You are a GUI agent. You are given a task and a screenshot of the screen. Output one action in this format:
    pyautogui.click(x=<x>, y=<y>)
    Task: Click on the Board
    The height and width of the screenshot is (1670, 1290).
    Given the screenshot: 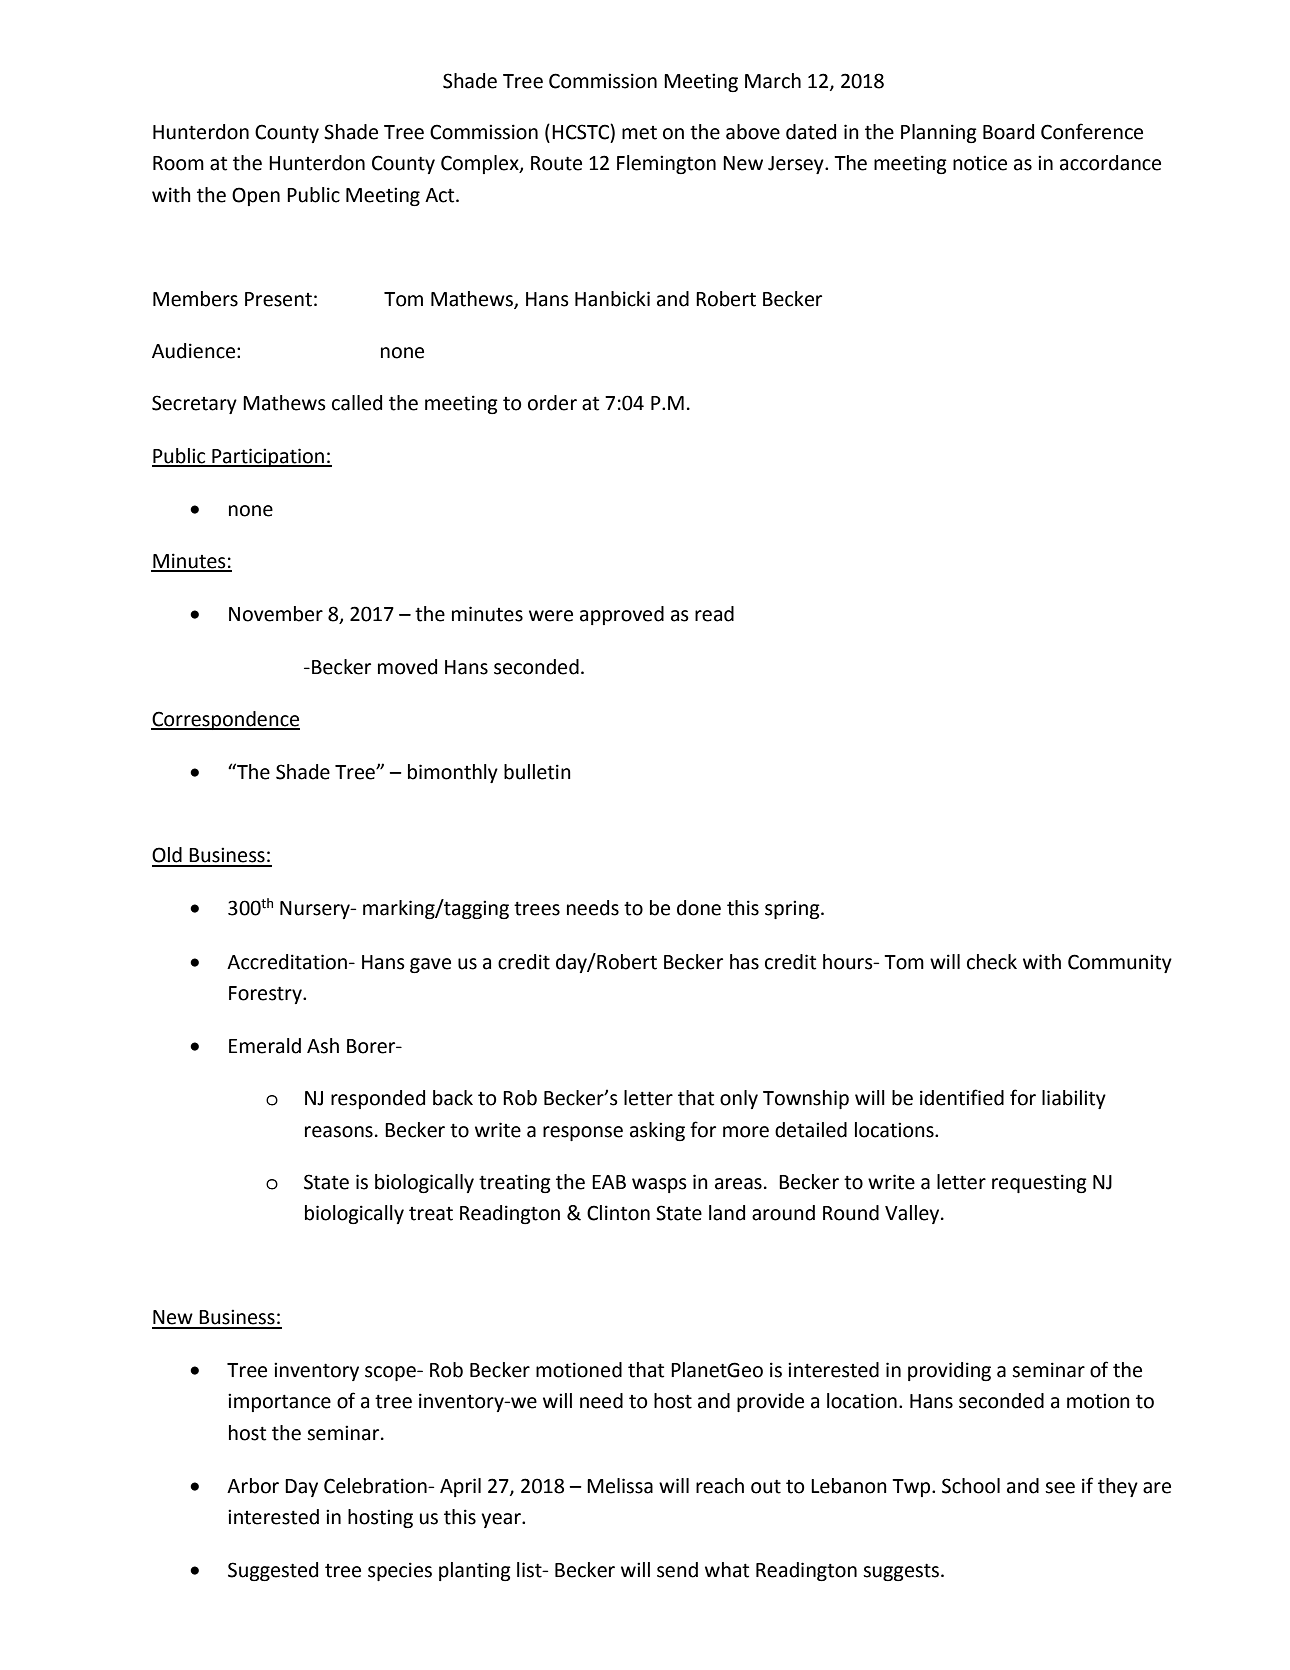 What is the action you would take?
    pyautogui.click(x=1008, y=132)
